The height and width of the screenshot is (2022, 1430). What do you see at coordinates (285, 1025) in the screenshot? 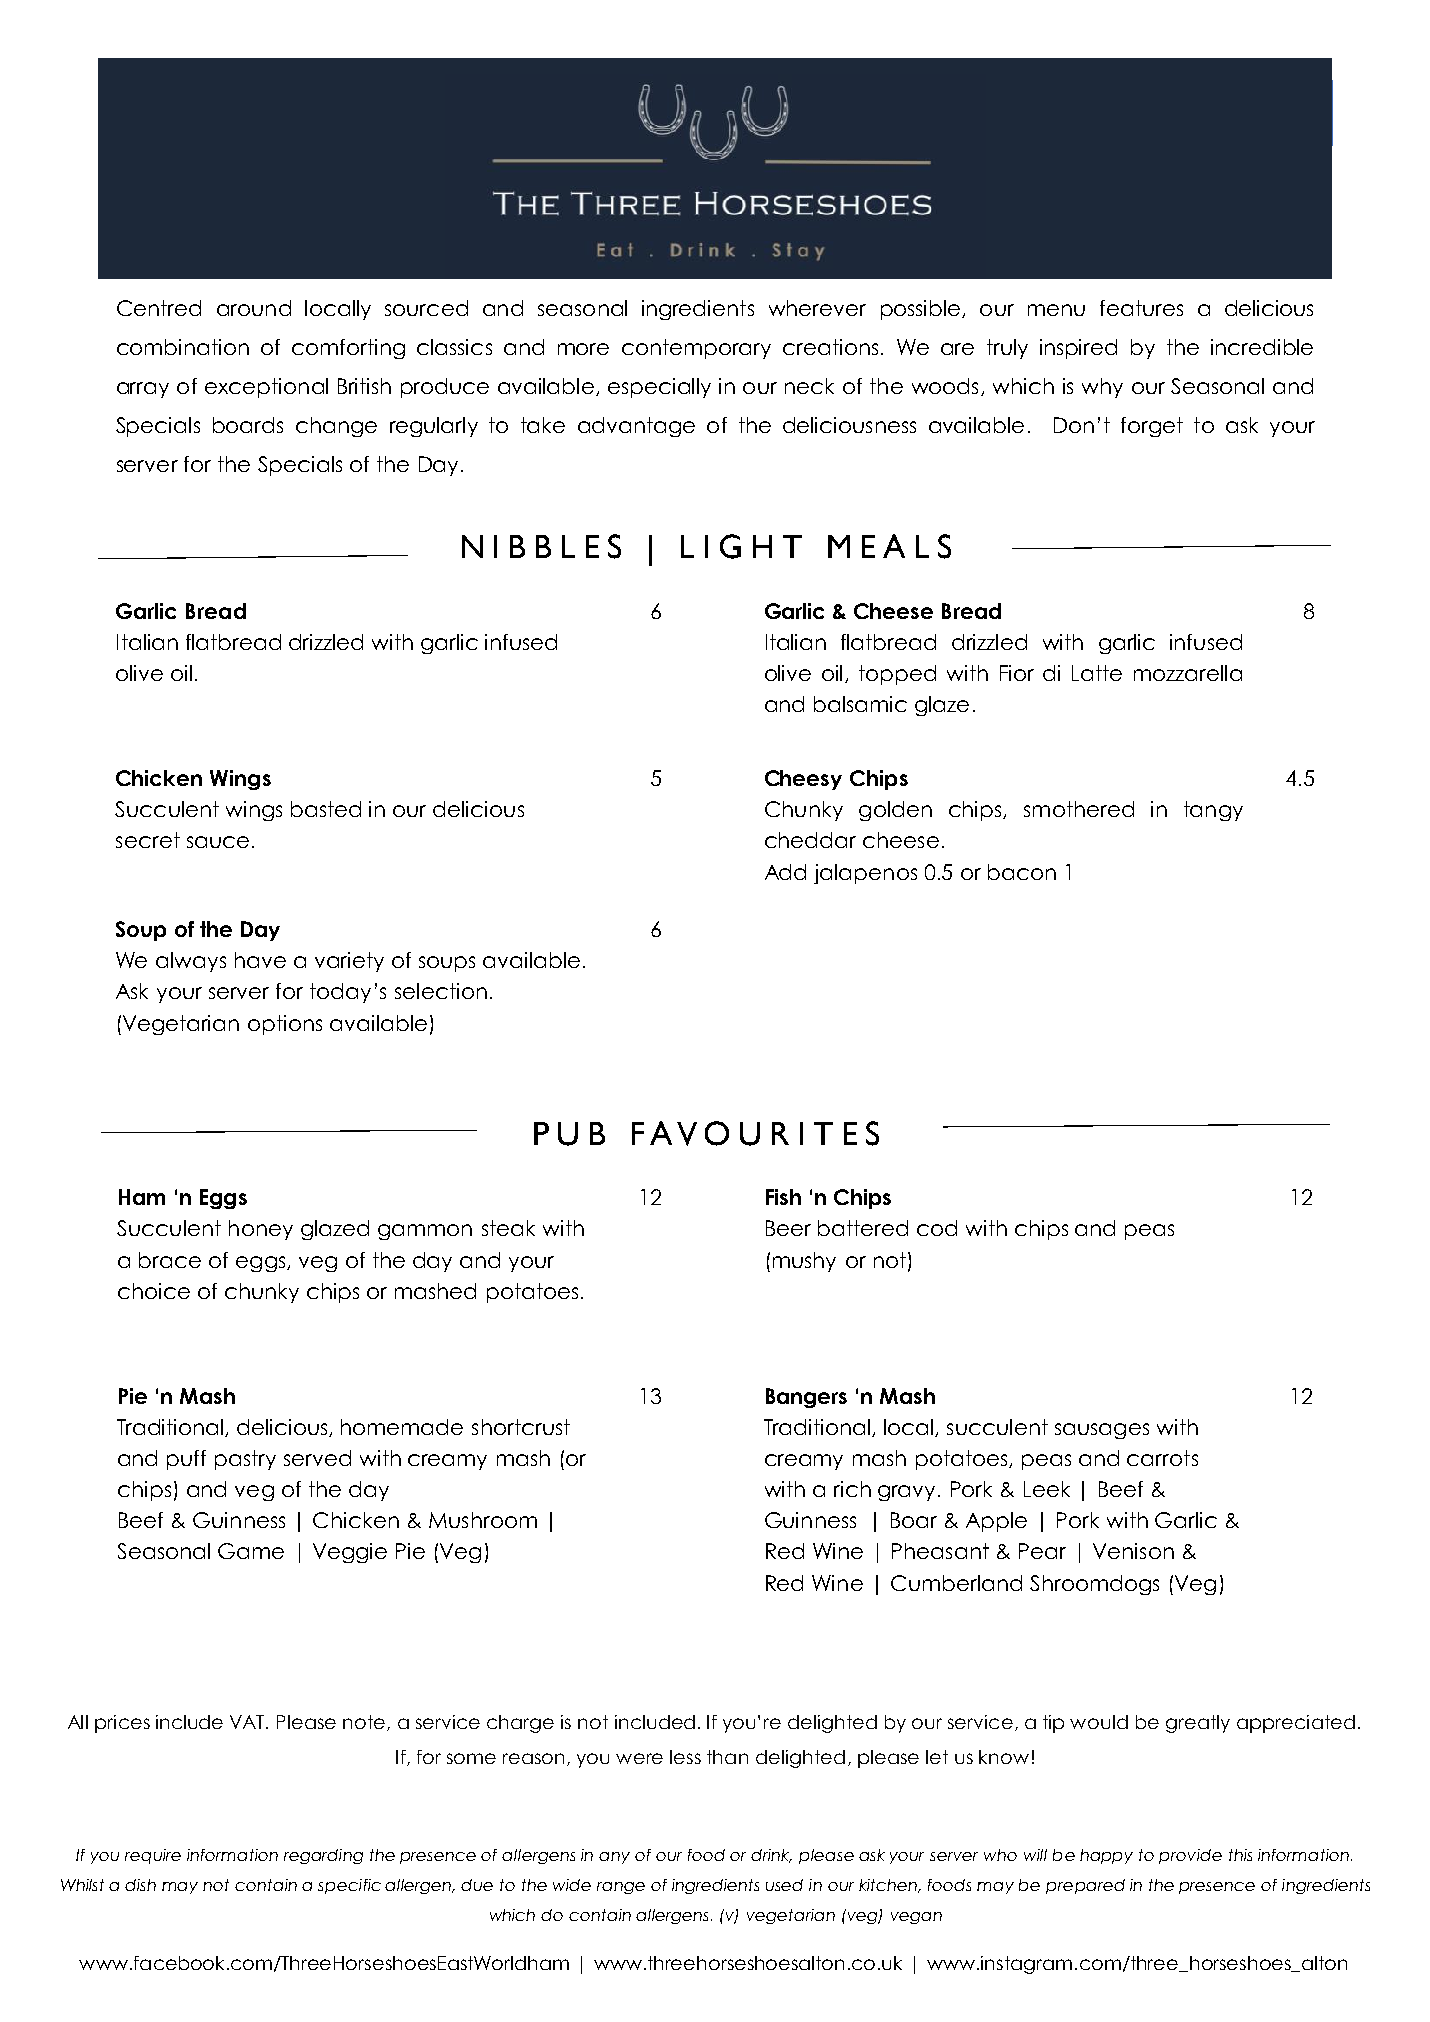
I see `options` at bounding box center [285, 1025].
